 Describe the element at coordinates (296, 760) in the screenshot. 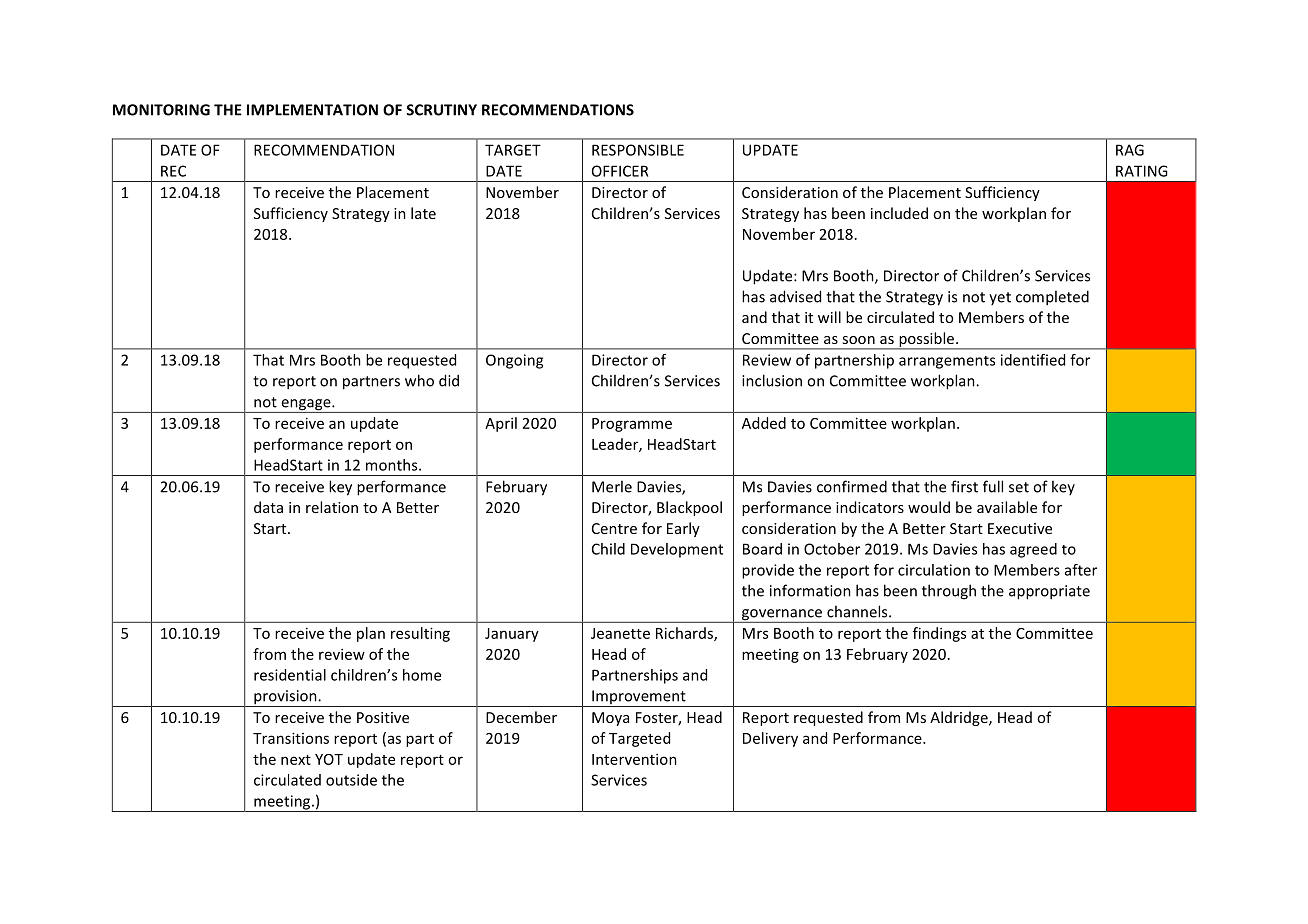

I see `next` at that location.
